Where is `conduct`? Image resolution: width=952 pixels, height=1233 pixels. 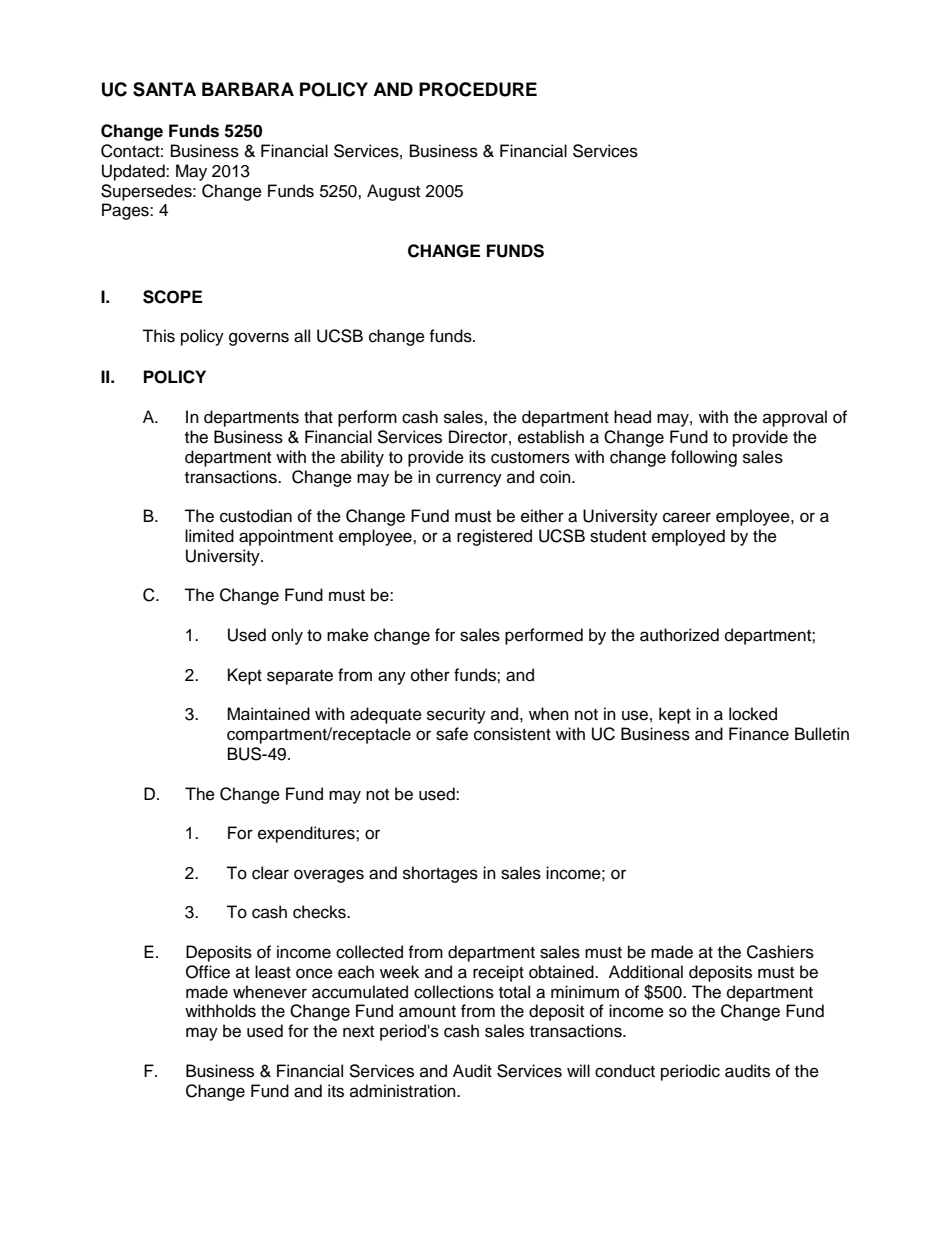
conduct is located at coordinates (625, 1071).
